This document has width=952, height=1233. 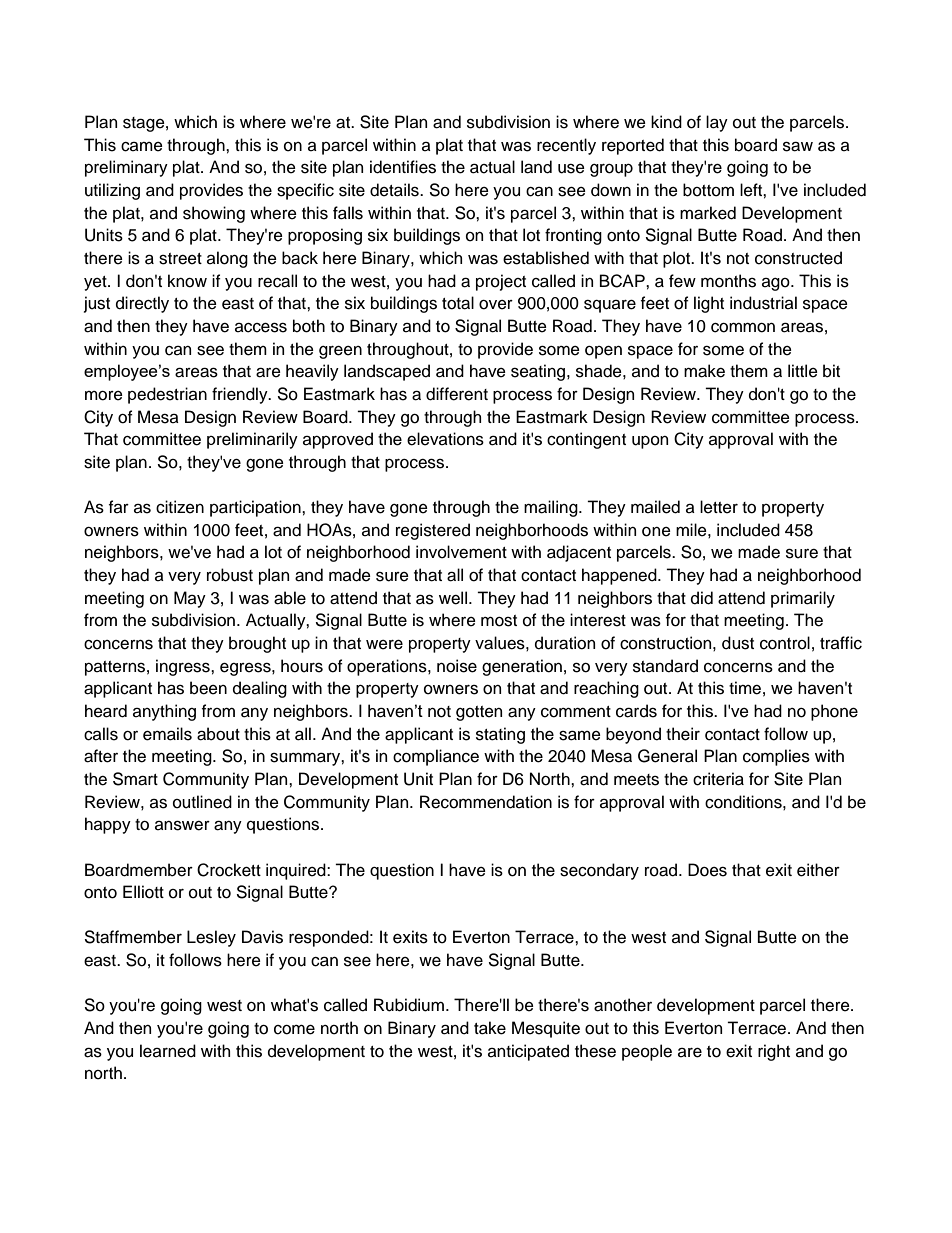 I want to click on letter, so click(x=719, y=507).
